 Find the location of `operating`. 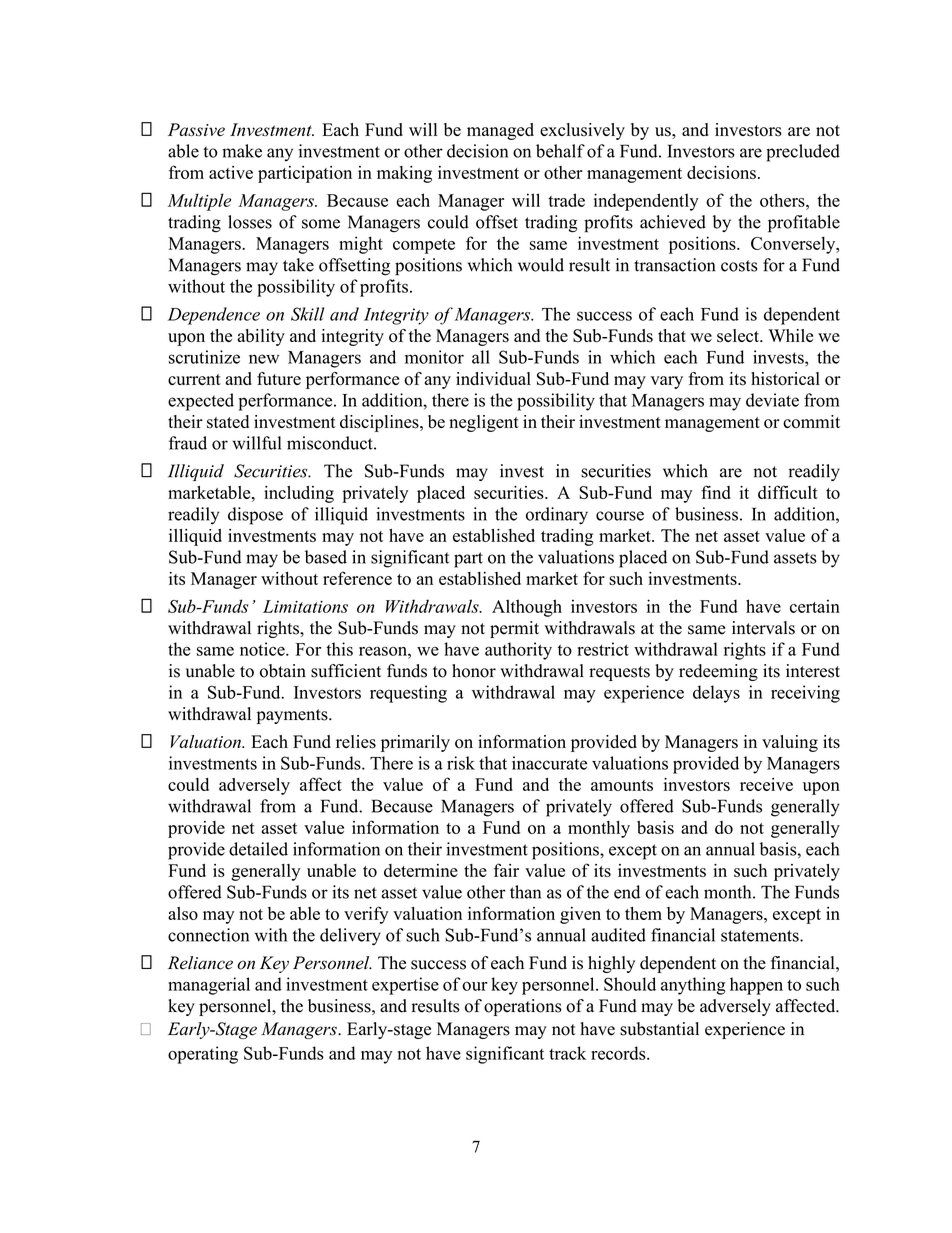

operating is located at coordinates (203, 1055).
